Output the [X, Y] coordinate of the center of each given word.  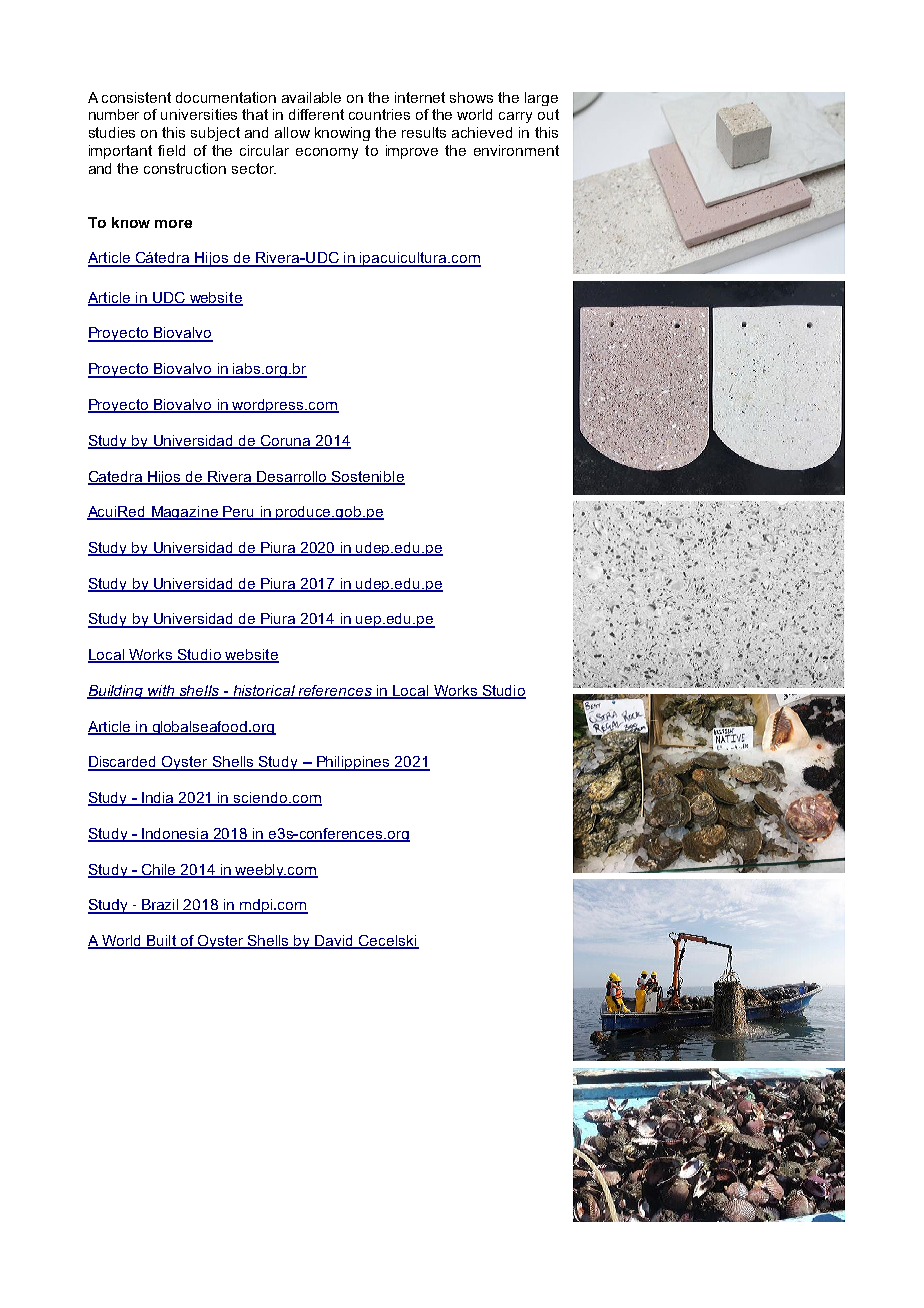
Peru [239, 513]
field [171, 150]
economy [327, 153]
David [335, 942]
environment [516, 150]
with [161, 692]
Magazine [185, 513]
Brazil [161, 906]
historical [264, 692]
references [335, 692]
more [173, 224]
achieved [482, 132]
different [316, 114]
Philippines [353, 763]
